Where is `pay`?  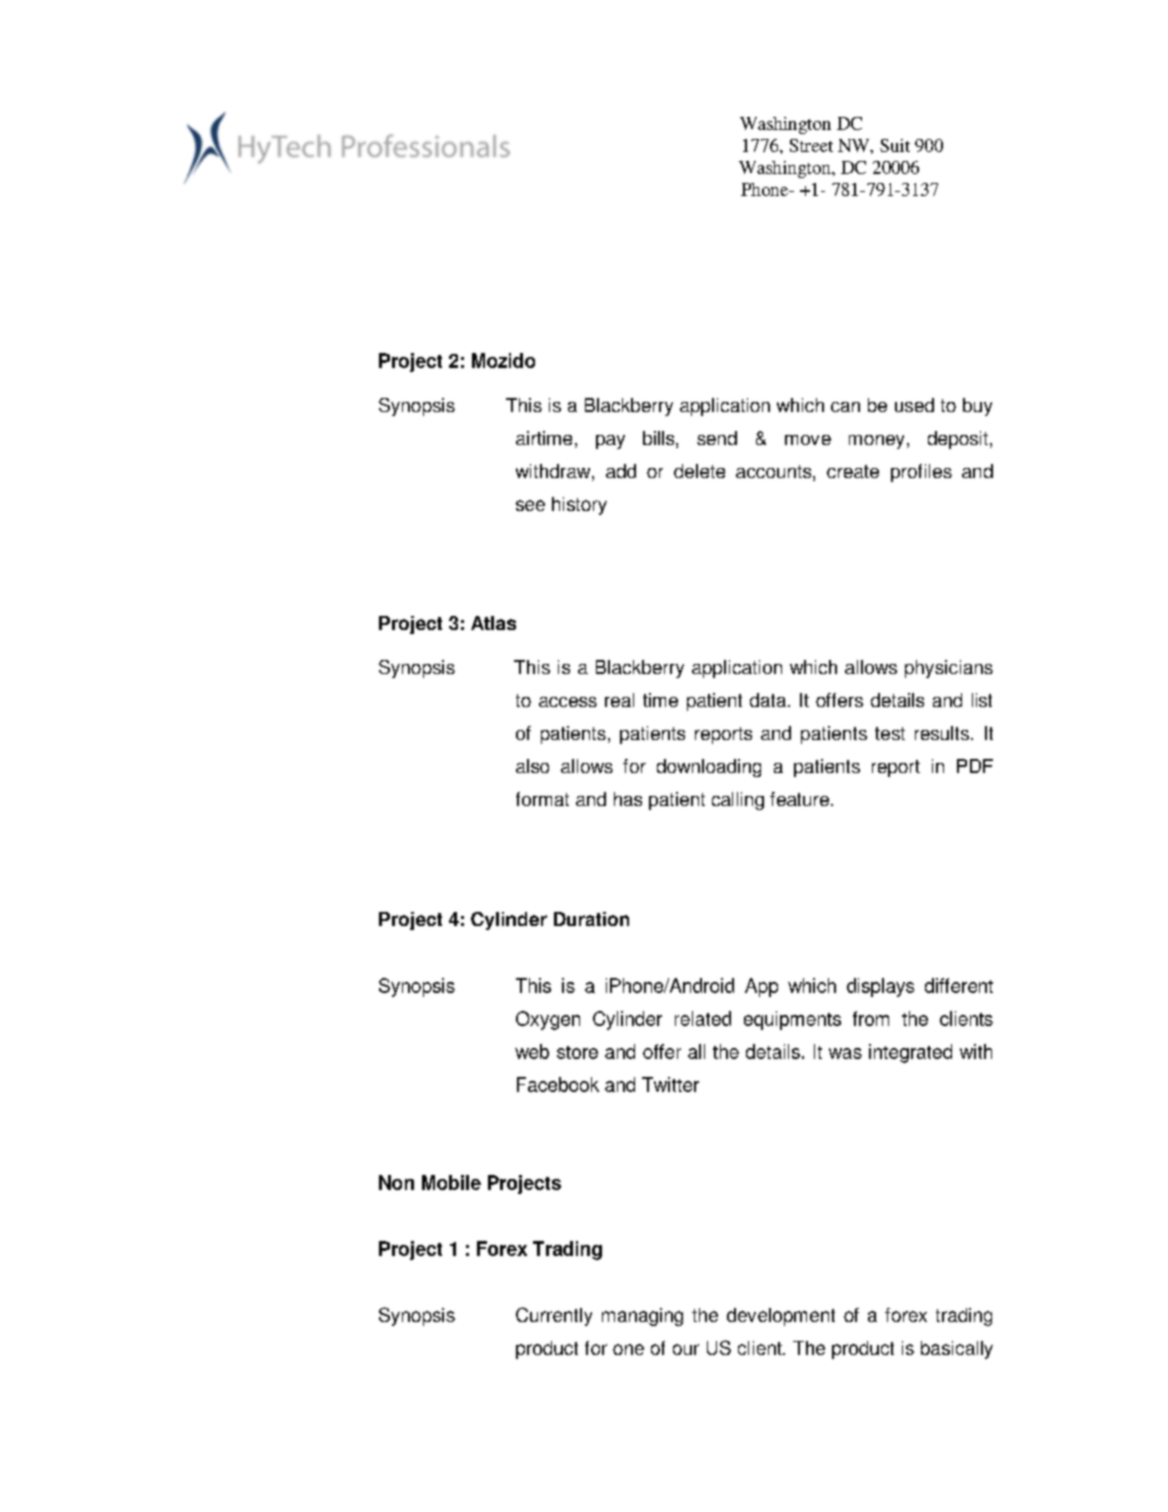 pay is located at coordinates (610, 442).
